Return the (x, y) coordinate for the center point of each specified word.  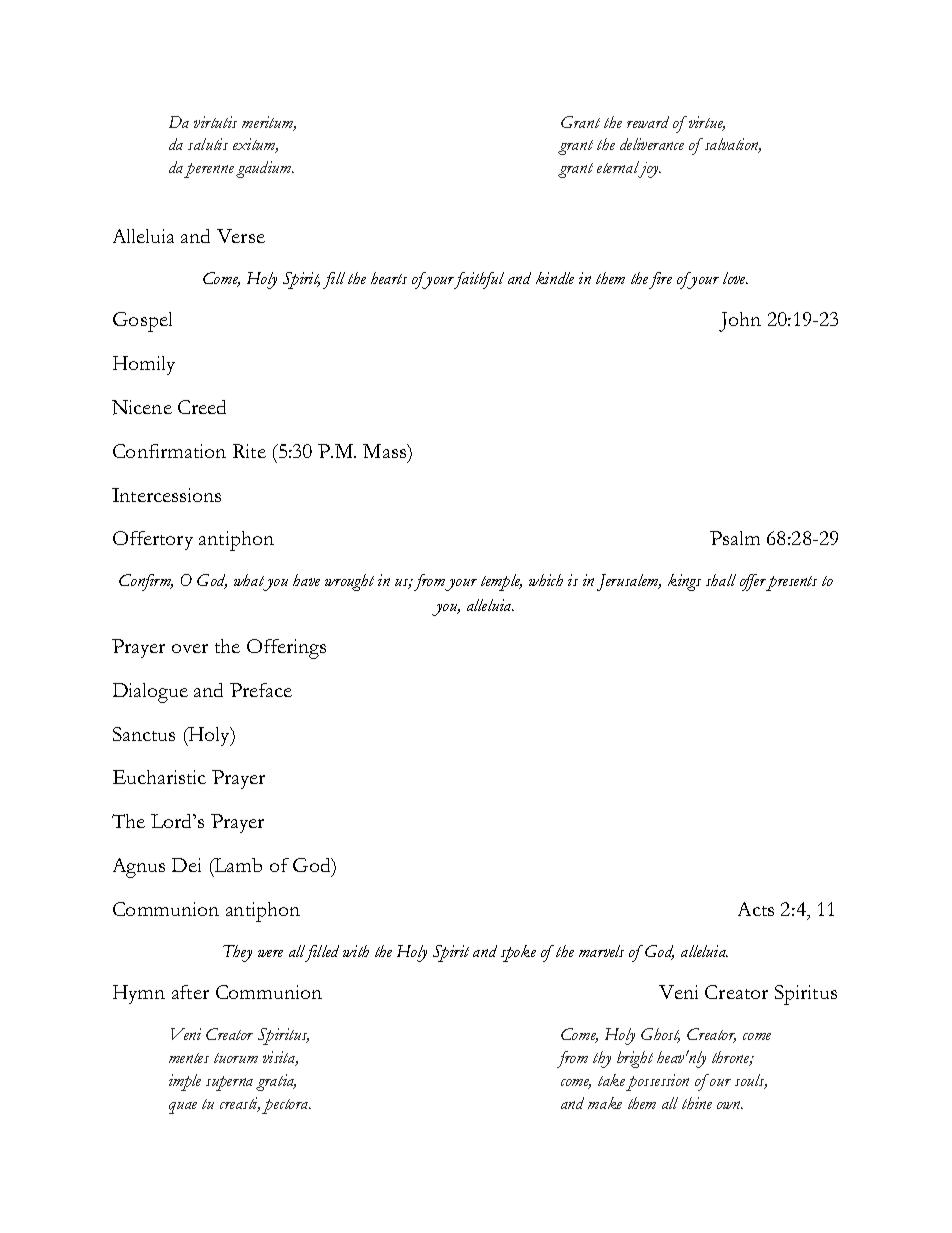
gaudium (265, 169)
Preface (261, 690)
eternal (619, 169)
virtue (707, 123)
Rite (249, 451)
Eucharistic (159, 777)
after (190, 992)
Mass (386, 451)
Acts (756, 909)
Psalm (735, 538)
